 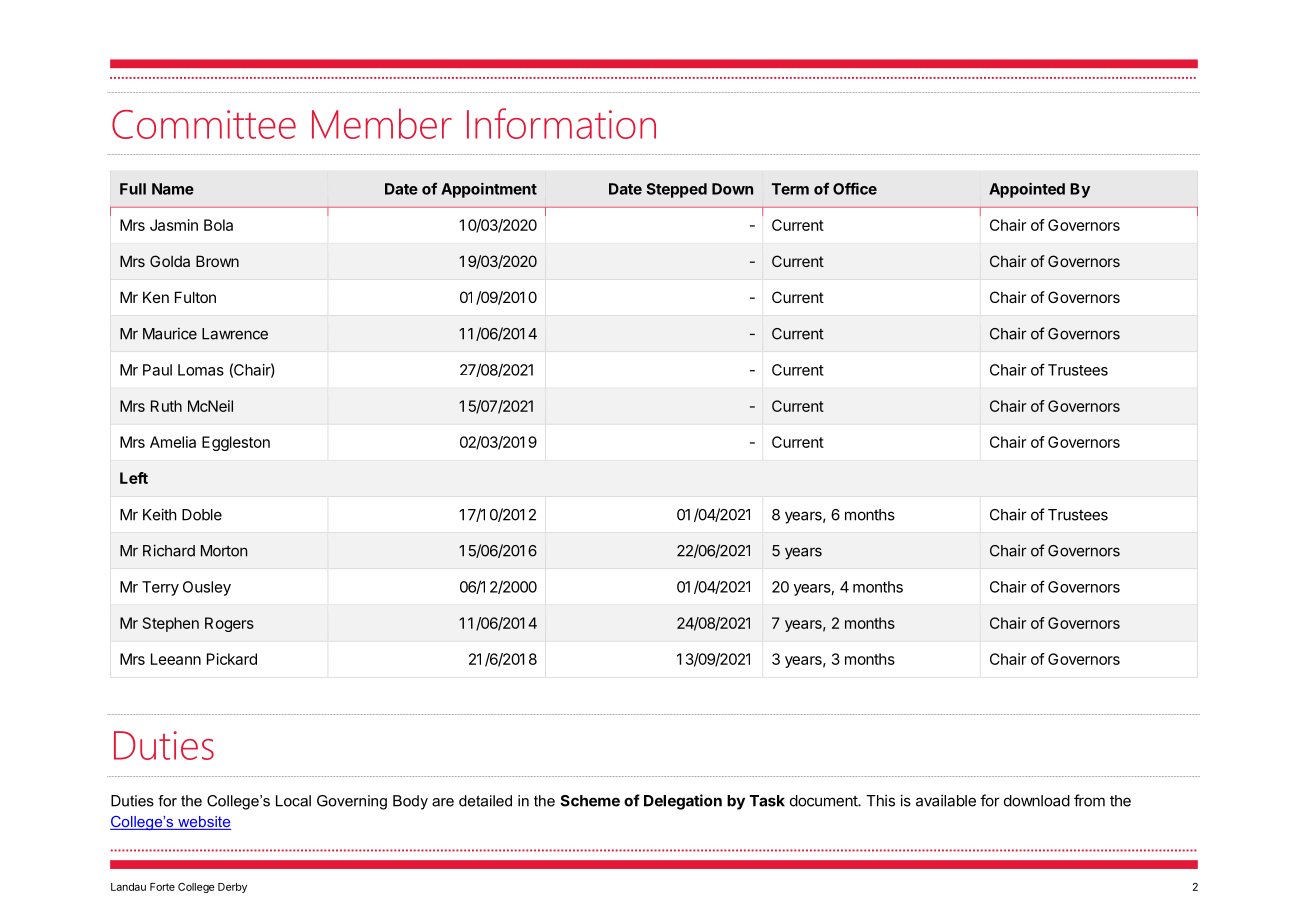 I want to click on Lawrence, so click(x=235, y=334).
